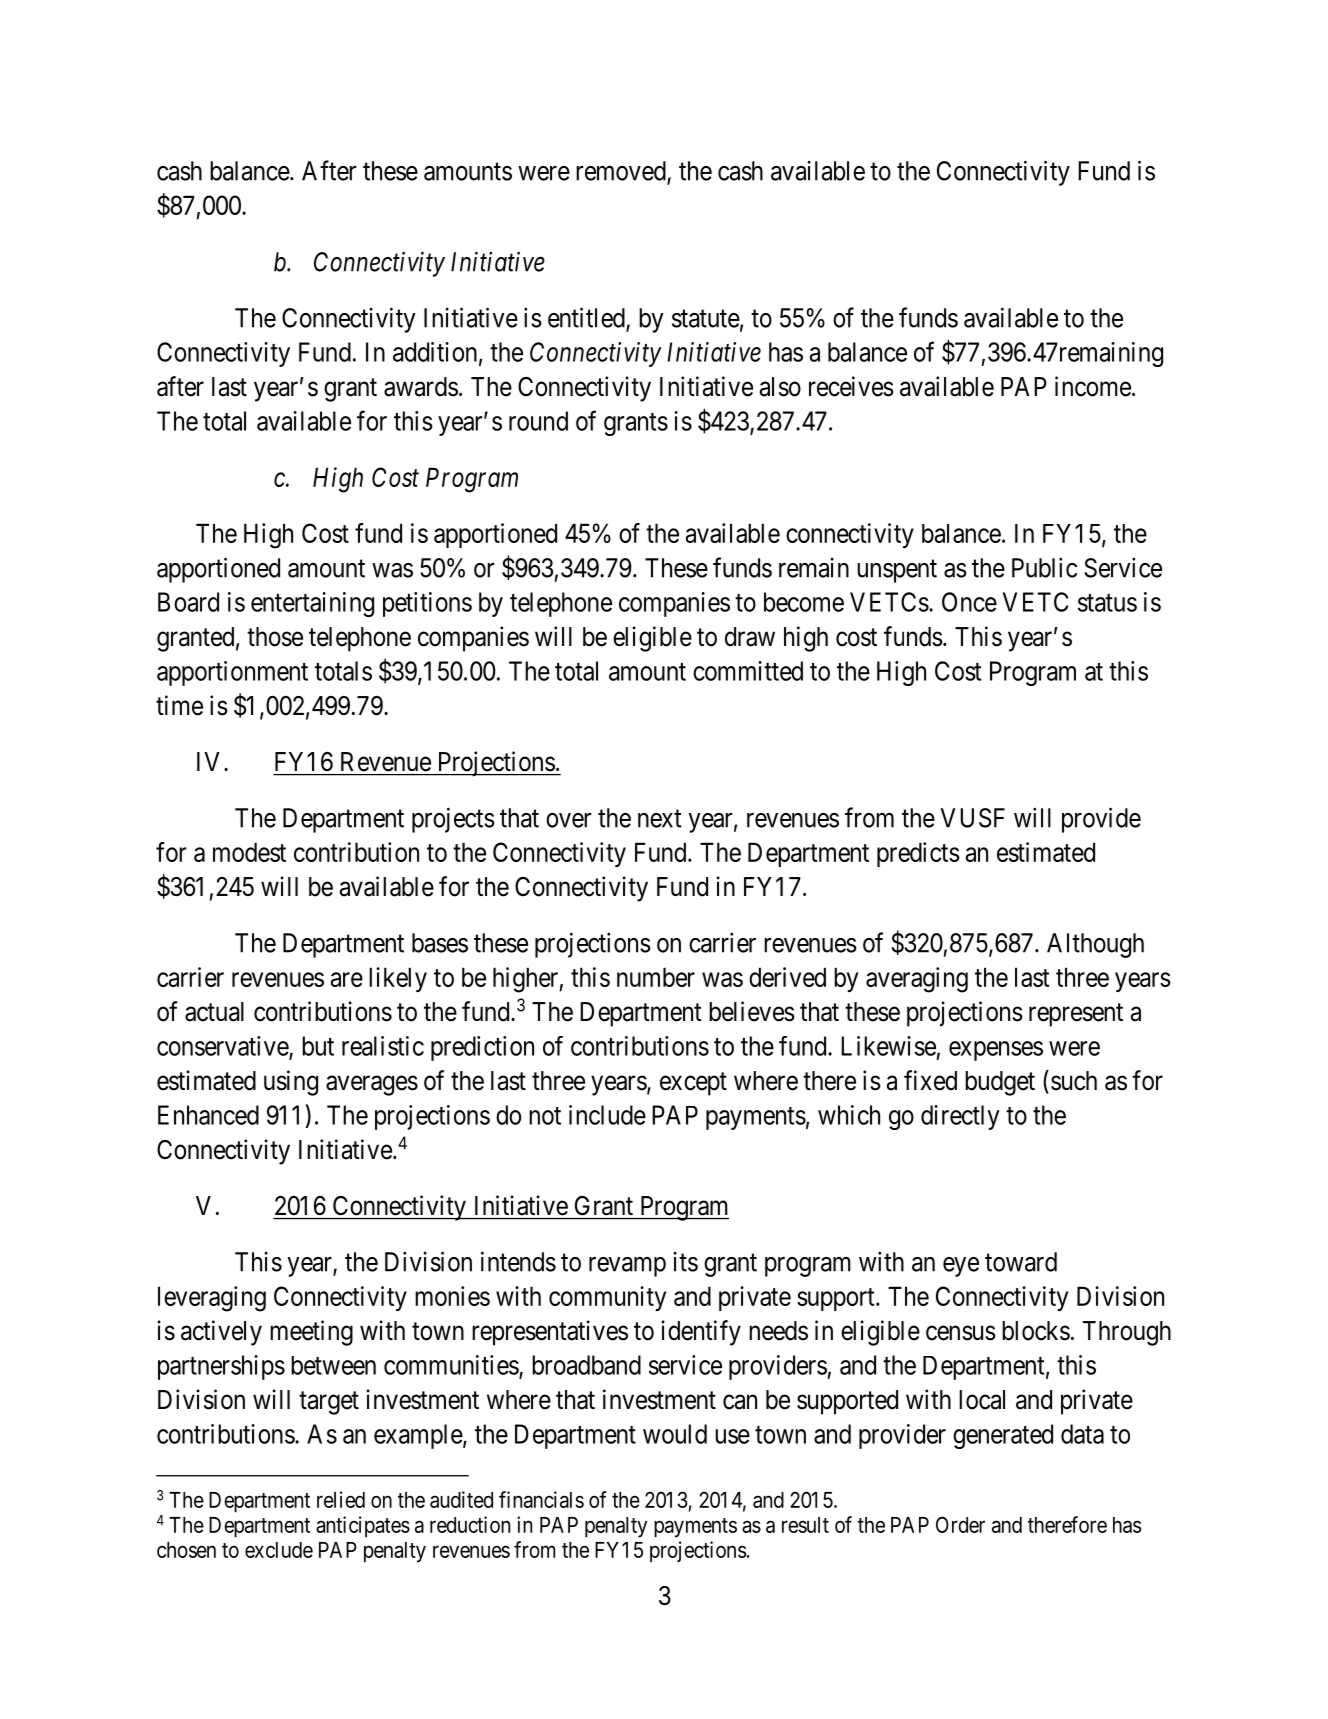 This screenshot has width=1328, height=1719. What do you see at coordinates (232, 673) in the screenshot?
I see `apportionment` at bounding box center [232, 673].
